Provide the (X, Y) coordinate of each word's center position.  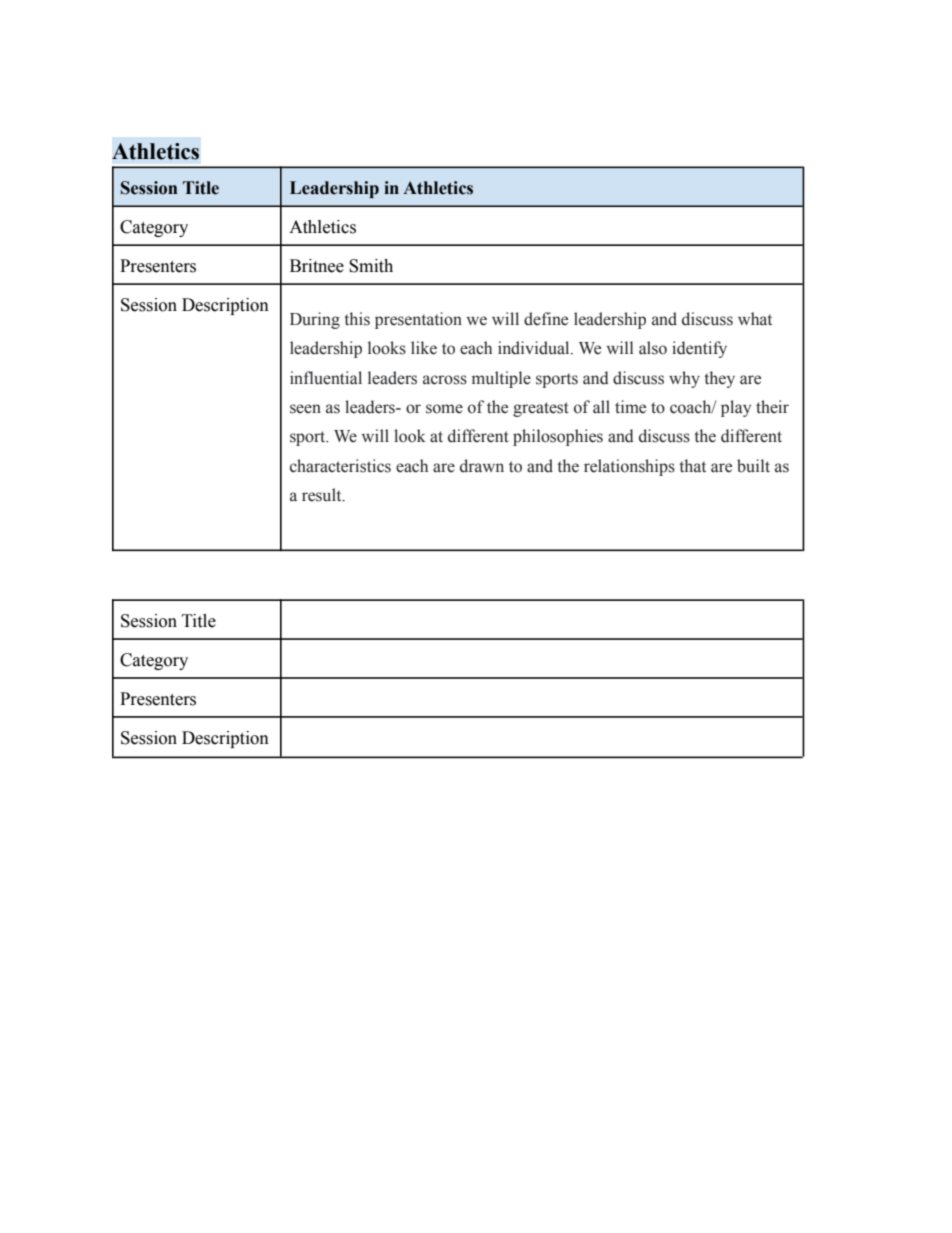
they (719, 379)
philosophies (558, 437)
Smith (371, 266)
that (692, 466)
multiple (501, 379)
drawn (482, 466)
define (546, 319)
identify (699, 349)
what (755, 319)
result (323, 495)
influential (326, 378)
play (736, 408)
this (357, 319)
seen (305, 409)
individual (535, 348)
